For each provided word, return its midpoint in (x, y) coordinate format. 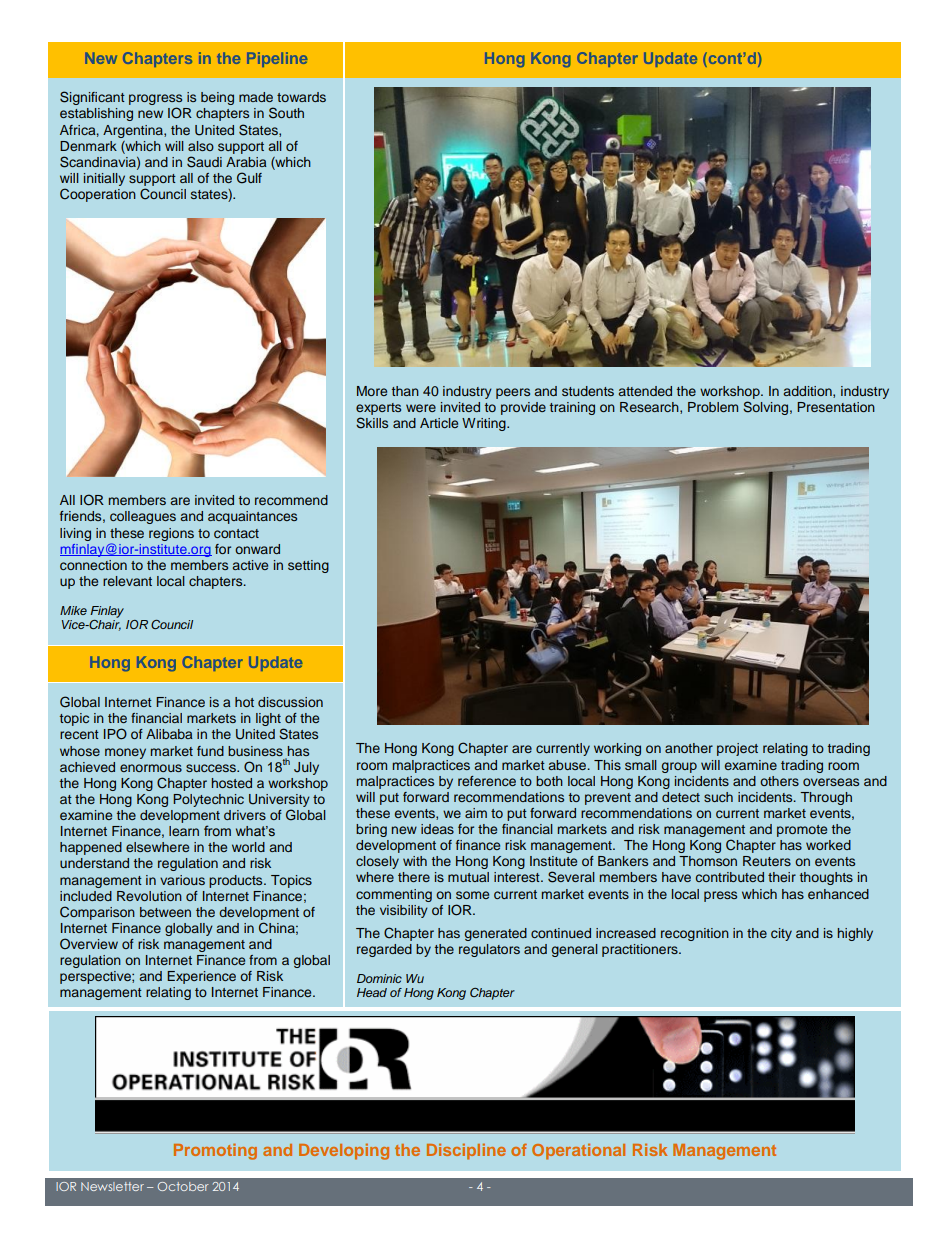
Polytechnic (208, 800)
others (779, 781)
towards (301, 97)
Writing (485, 424)
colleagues (143, 517)
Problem (713, 407)
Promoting (215, 1151)
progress (155, 101)
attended (645, 391)
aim (476, 813)
